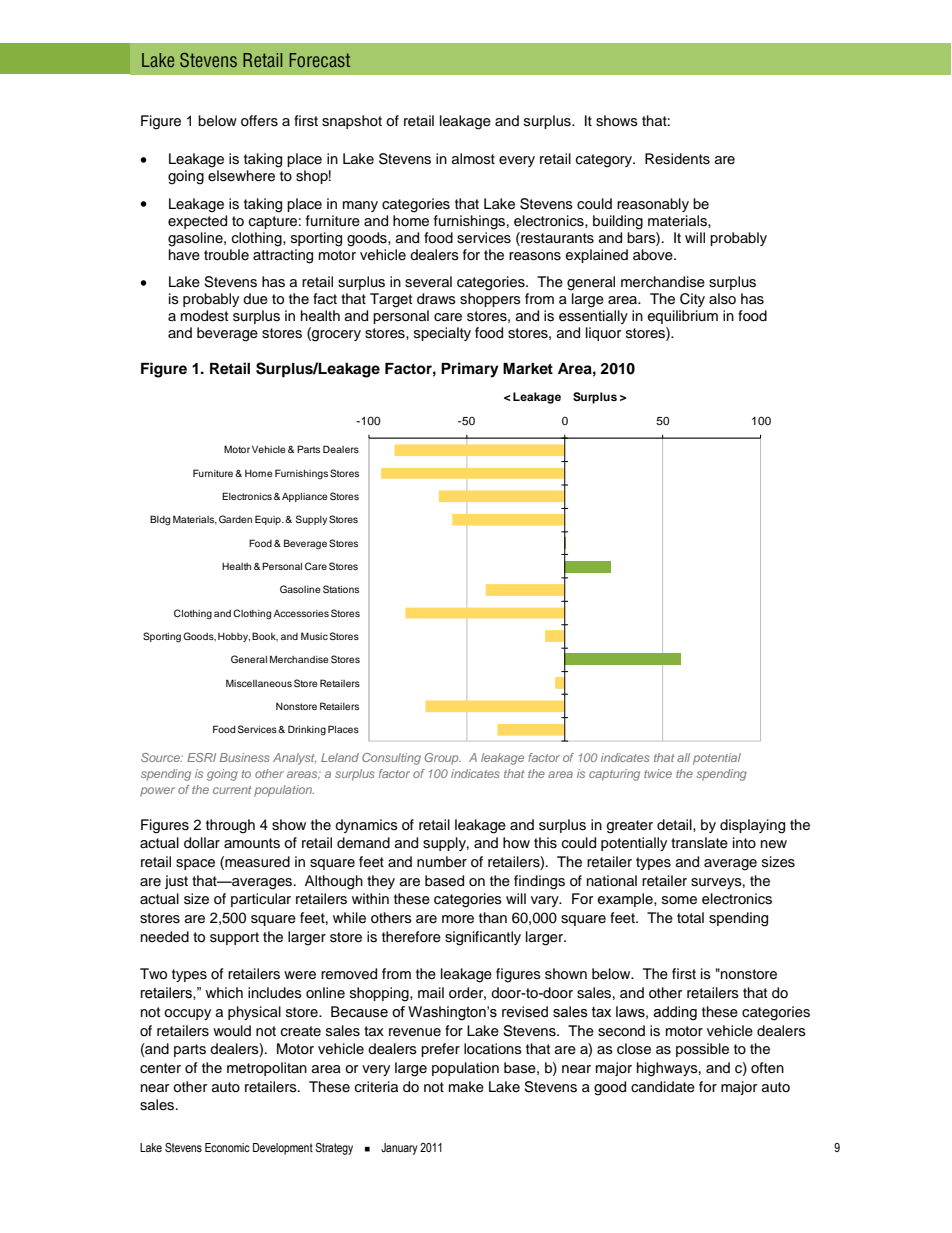 The width and height of the screenshot is (952, 1233). Describe the element at coordinates (466, 1087) in the screenshot. I see `make` at that location.
